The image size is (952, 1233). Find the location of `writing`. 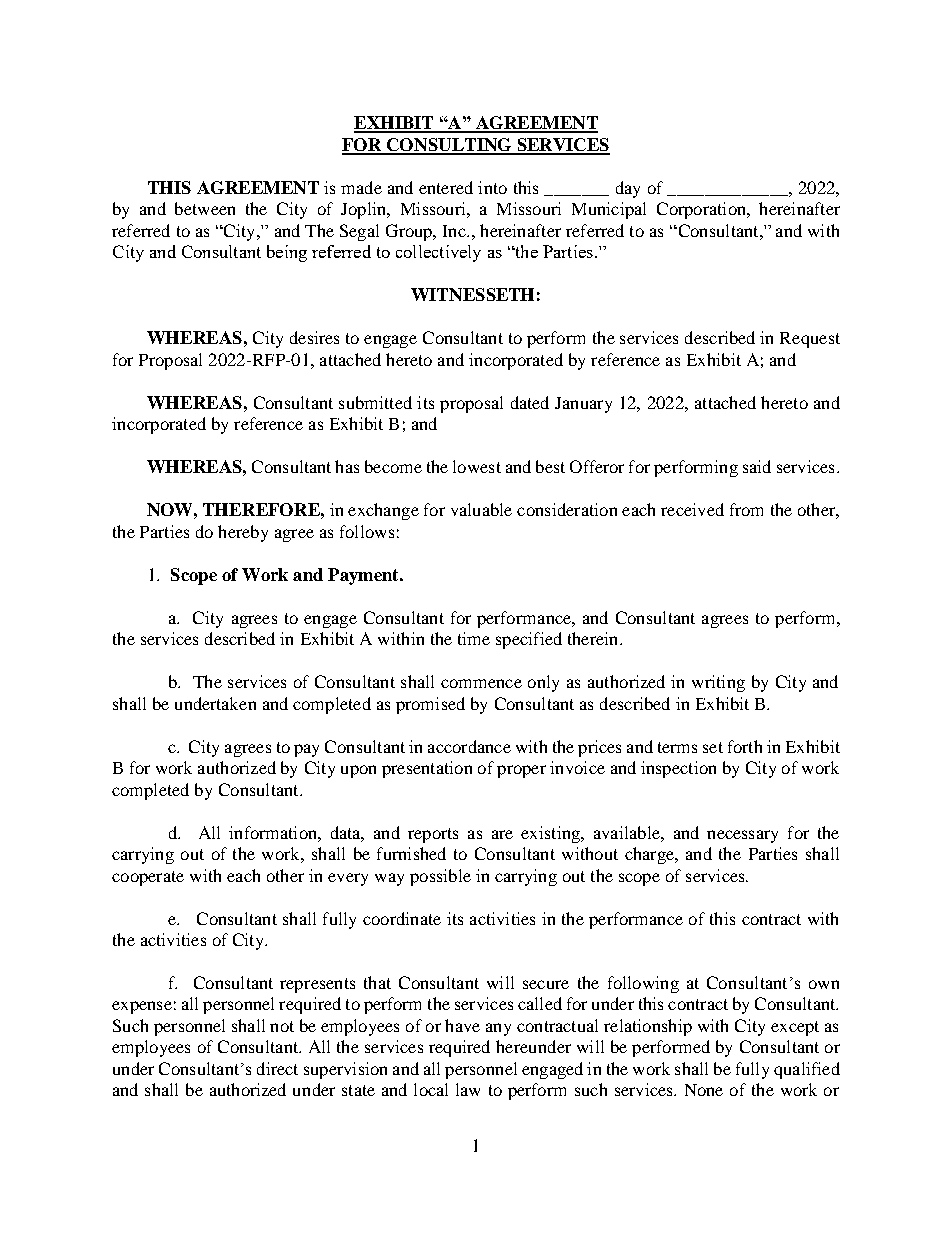

writing is located at coordinates (718, 683).
